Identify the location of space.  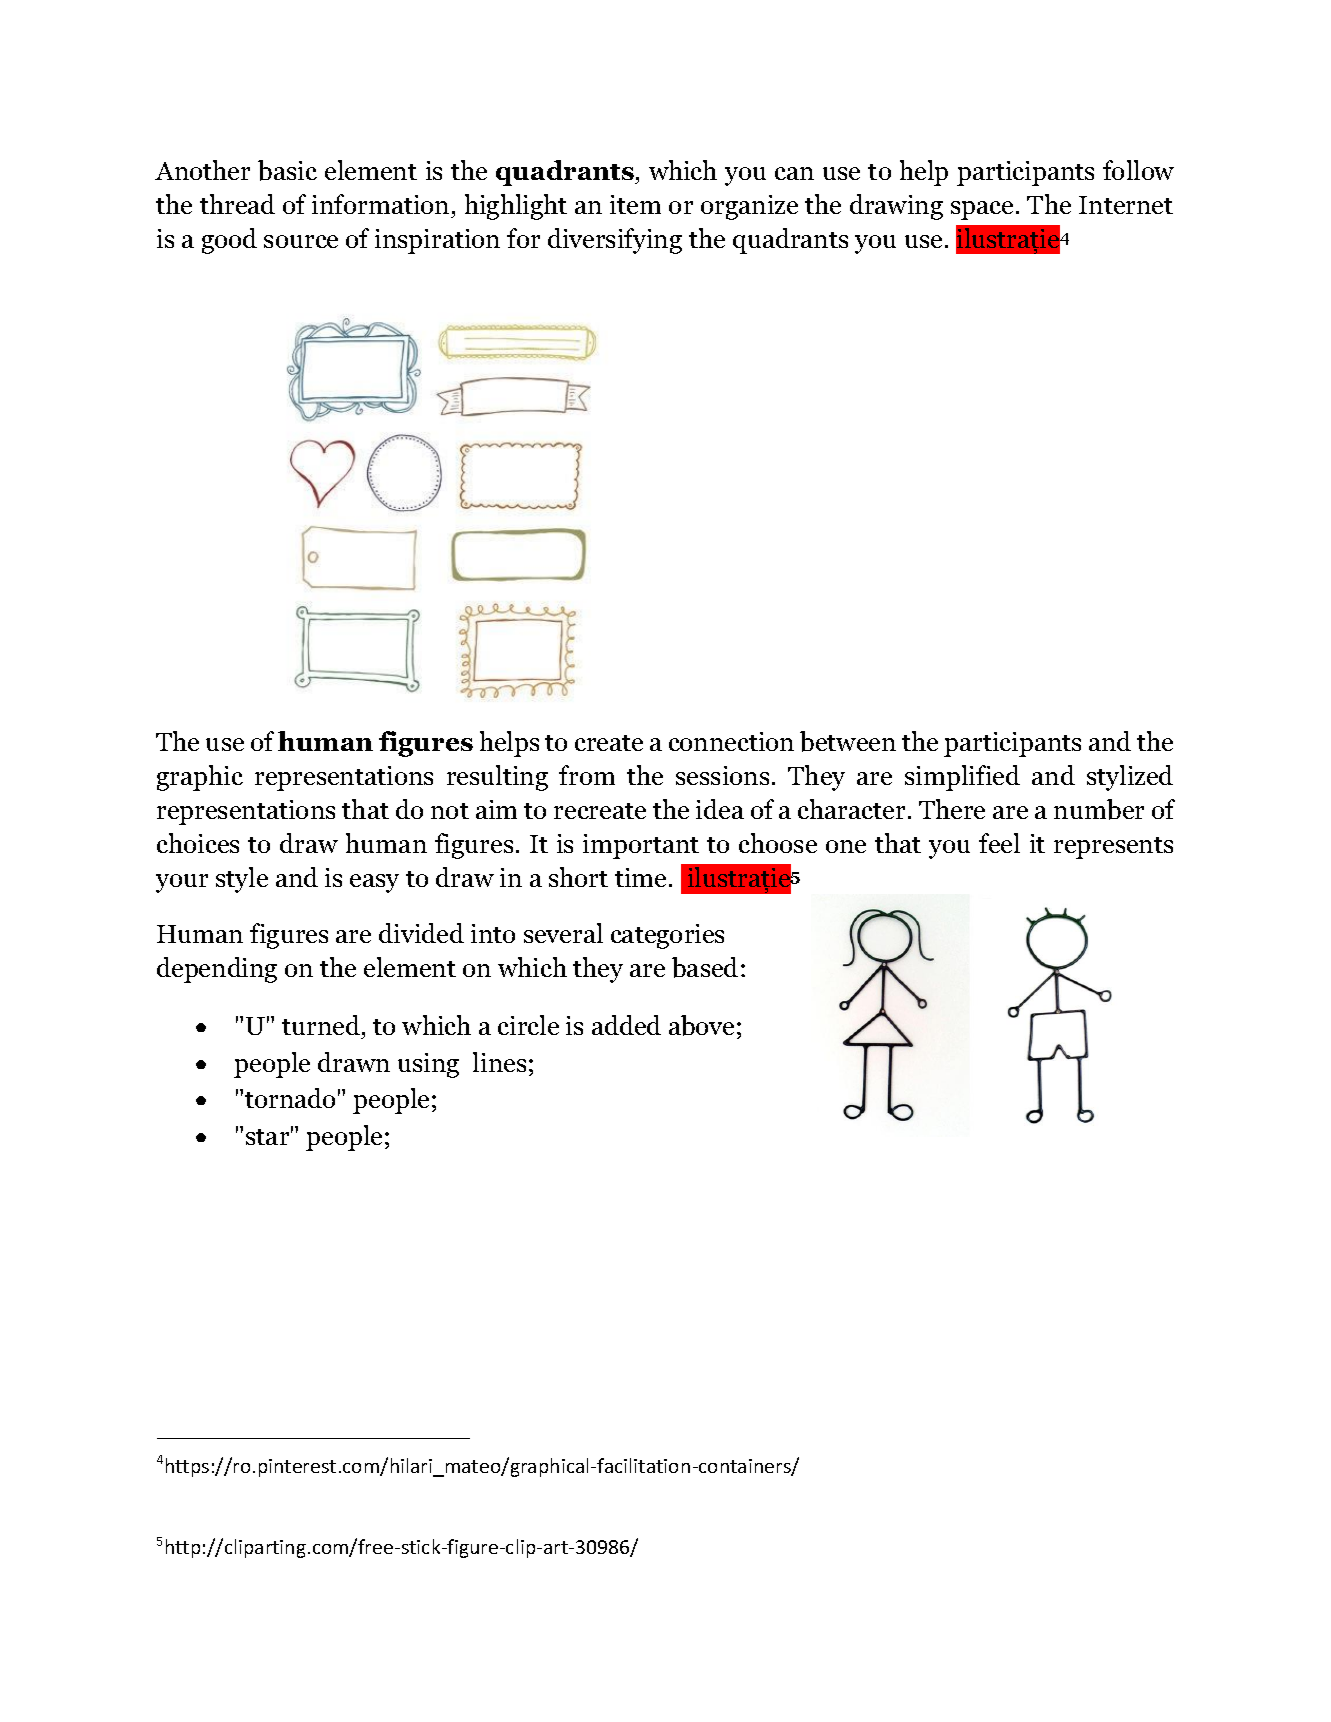
(982, 210).
